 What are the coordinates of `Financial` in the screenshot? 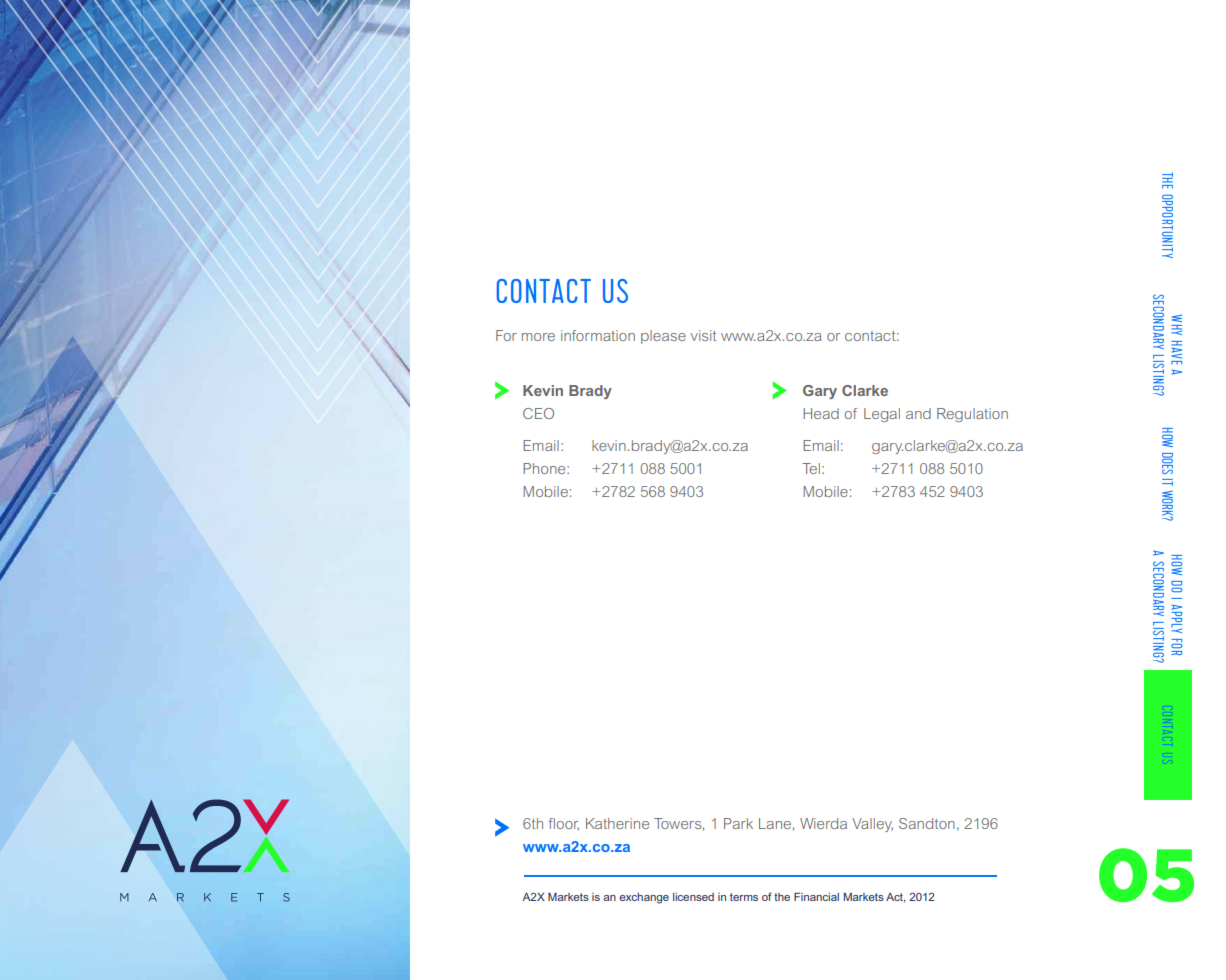 It's located at (816, 896).
